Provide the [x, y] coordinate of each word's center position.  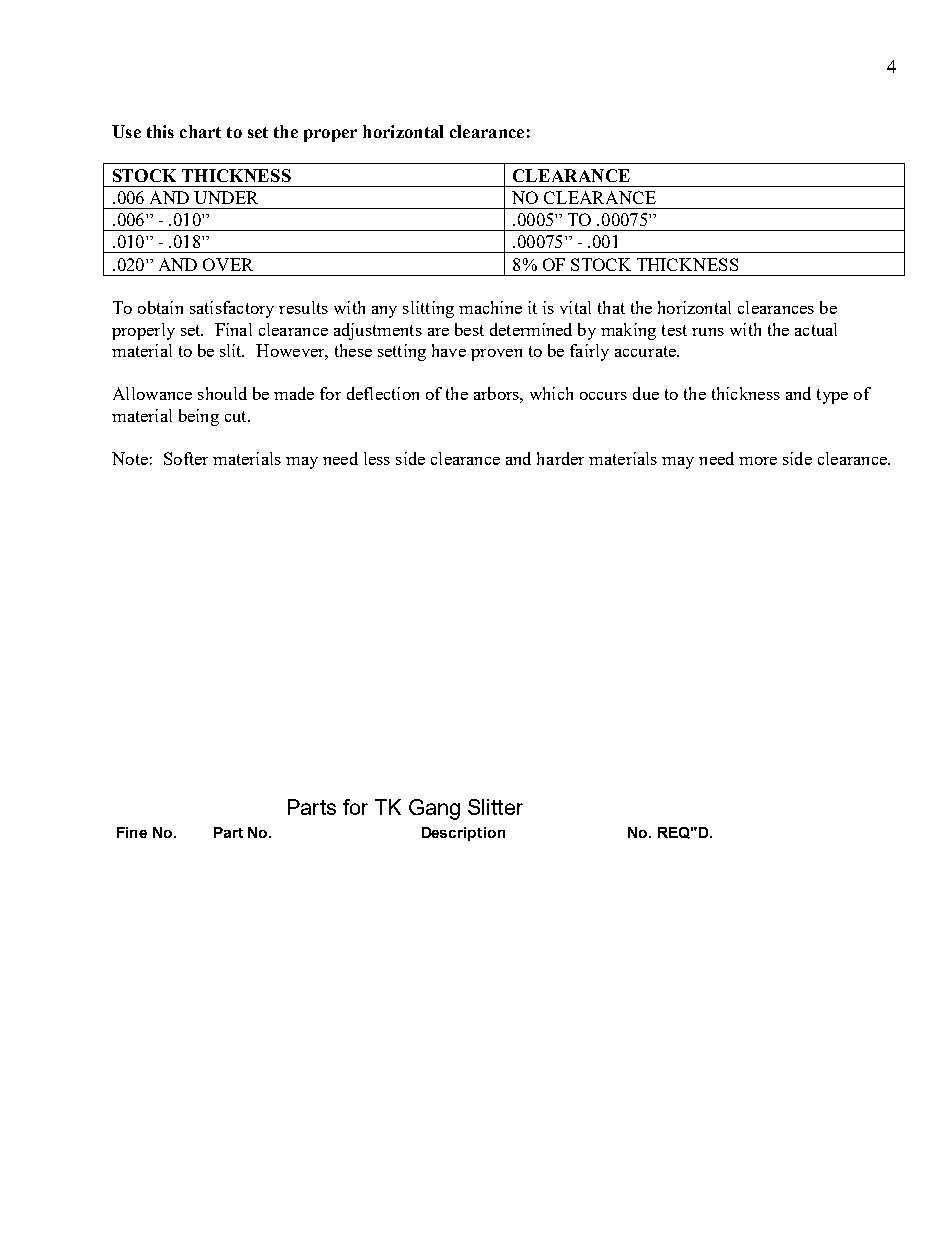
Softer [186, 458]
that [611, 307]
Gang [434, 809]
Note [130, 458]
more [758, 461]
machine [490, 307]
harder [560, 458]
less [377, 458]
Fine [132, 832]
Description [463, 834]
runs [708, 332]
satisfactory [232, 309]
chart [200, 131]
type [832, 396]
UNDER [226, 197]
